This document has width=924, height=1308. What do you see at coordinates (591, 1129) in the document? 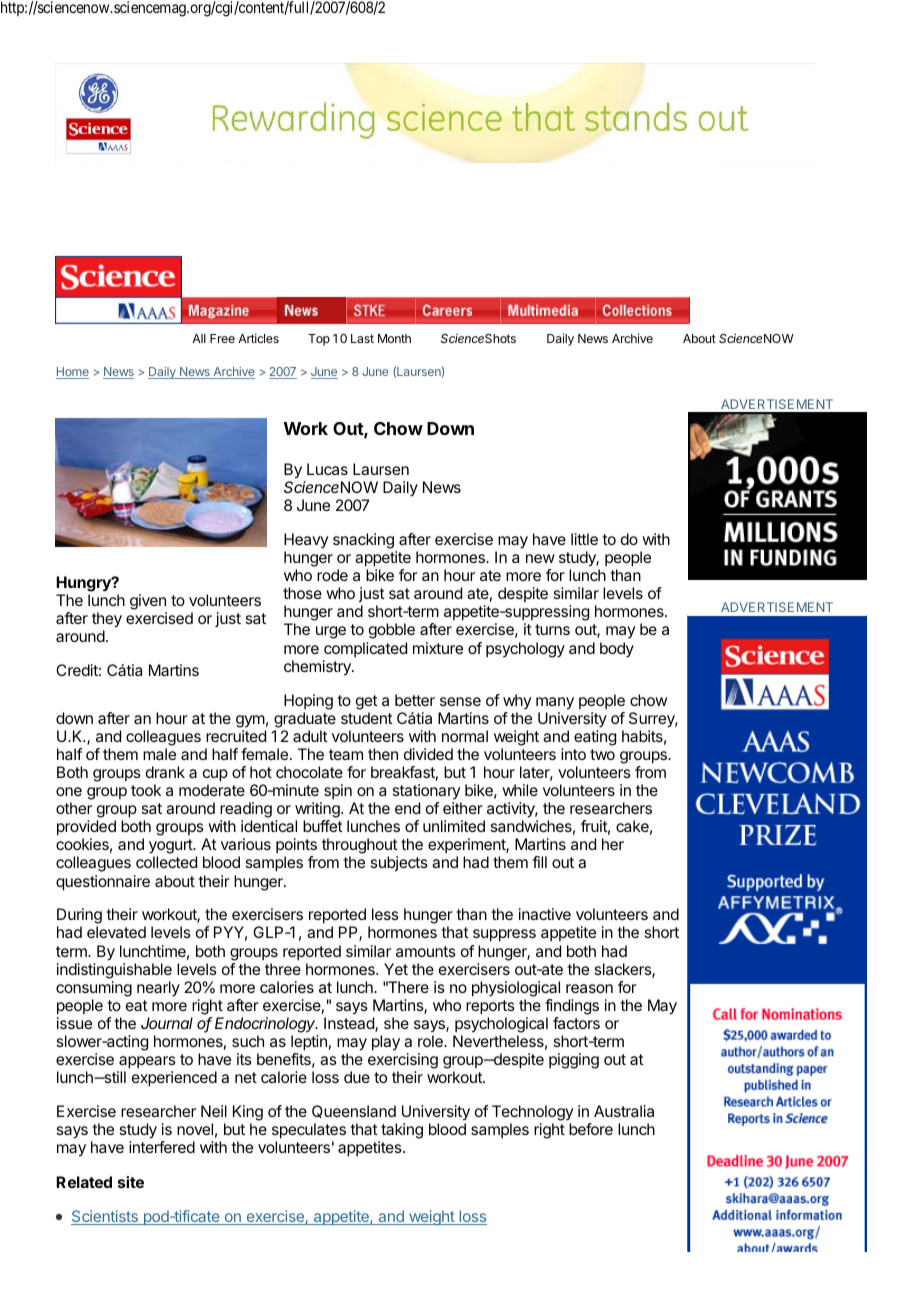
I see `before` at bounding box center [591, 1129].
